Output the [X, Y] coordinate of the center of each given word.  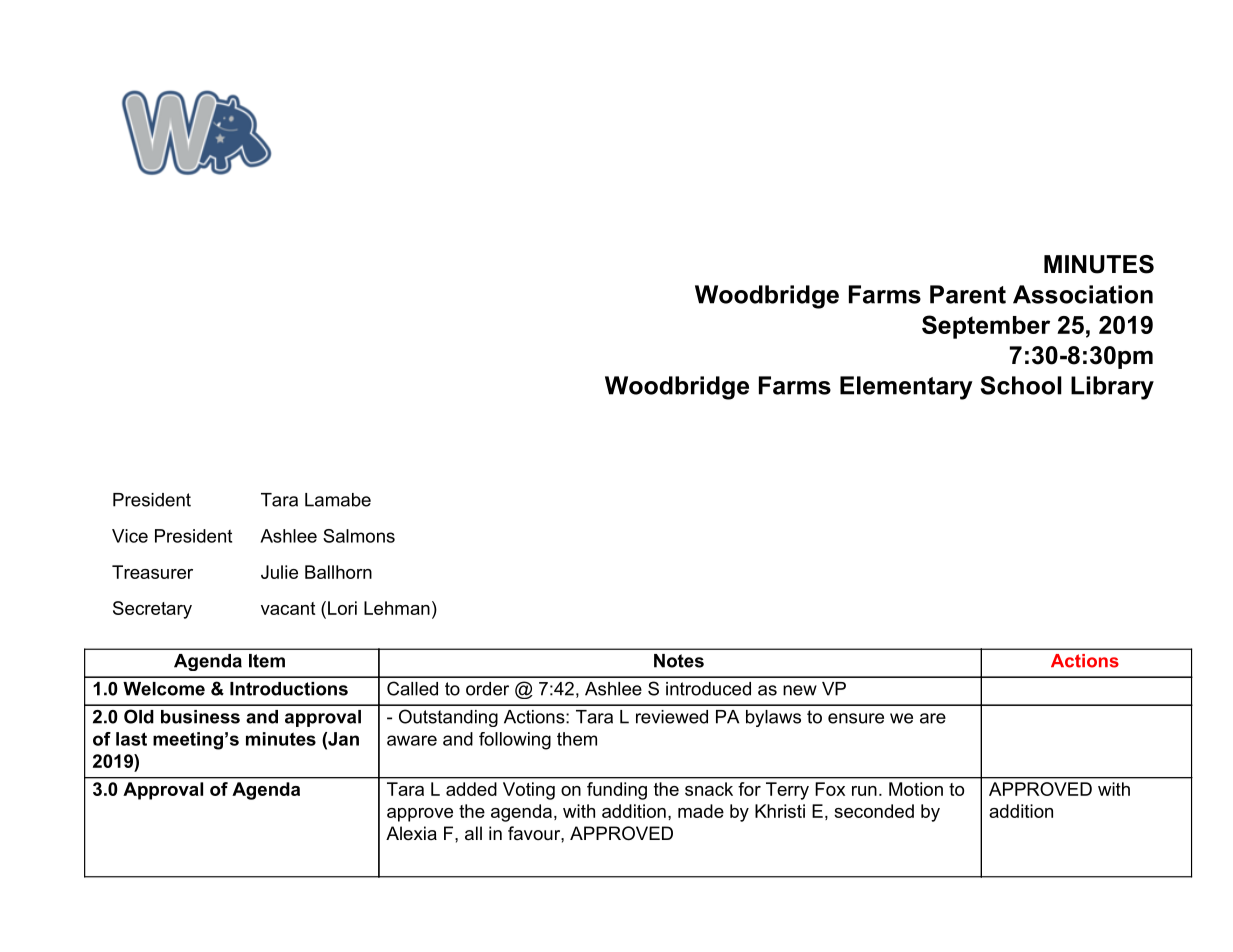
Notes [679, 661]
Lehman [397, 608]
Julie [279, 572]
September [986, 327]
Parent [968, 294]
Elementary [906, 388]
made [701, 811]
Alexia [411, 833]
